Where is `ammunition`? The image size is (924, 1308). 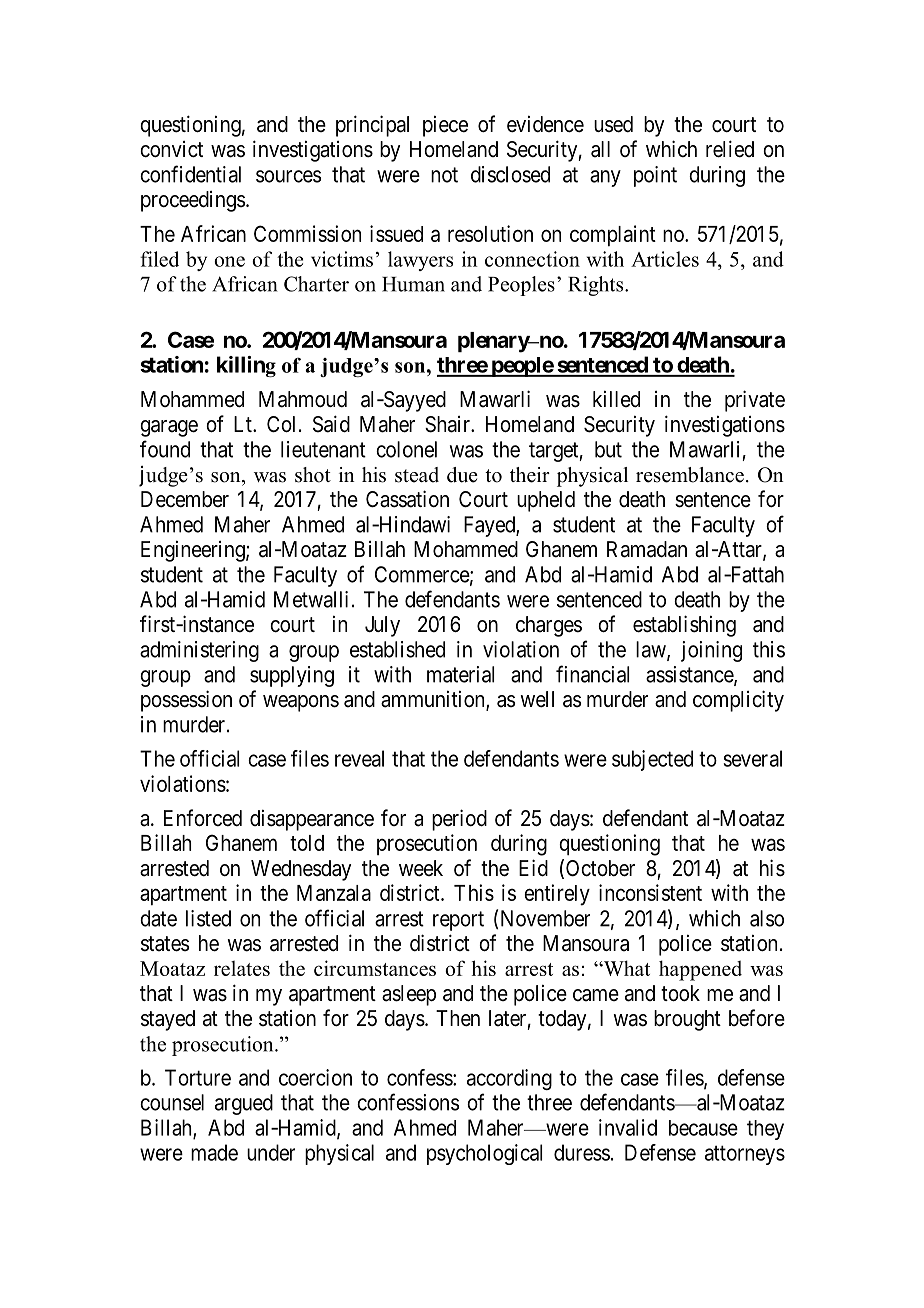
ammunition is located at coordinates (434, 700).
